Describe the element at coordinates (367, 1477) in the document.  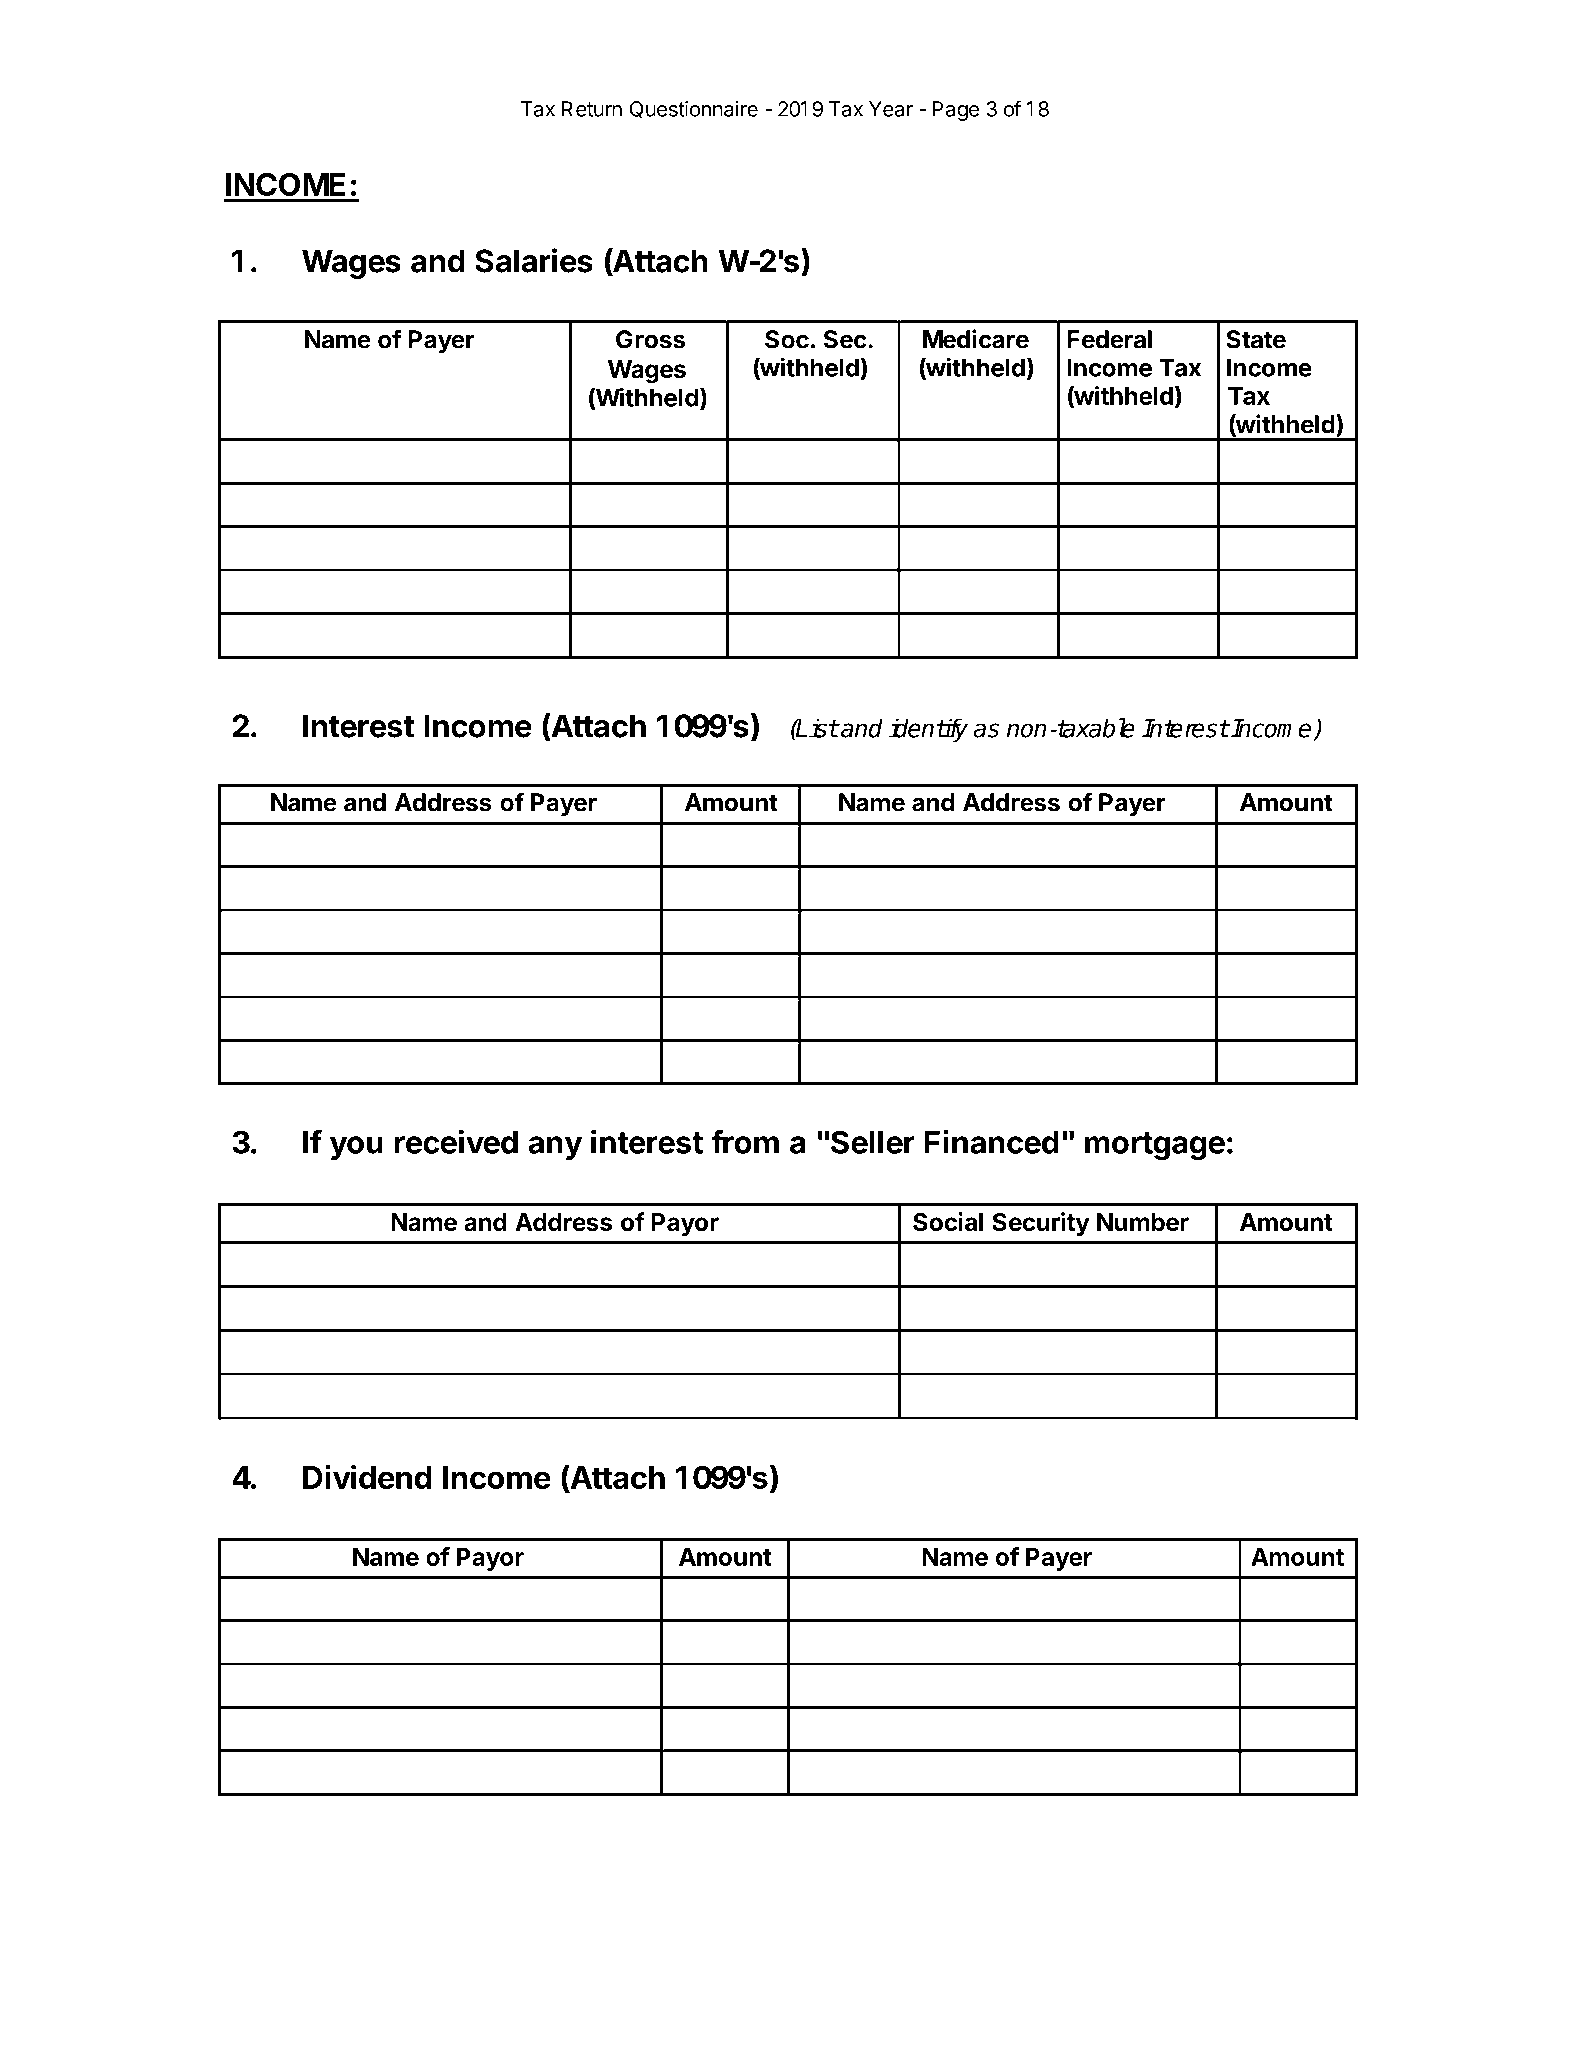
I see `Dividend` at that location.
